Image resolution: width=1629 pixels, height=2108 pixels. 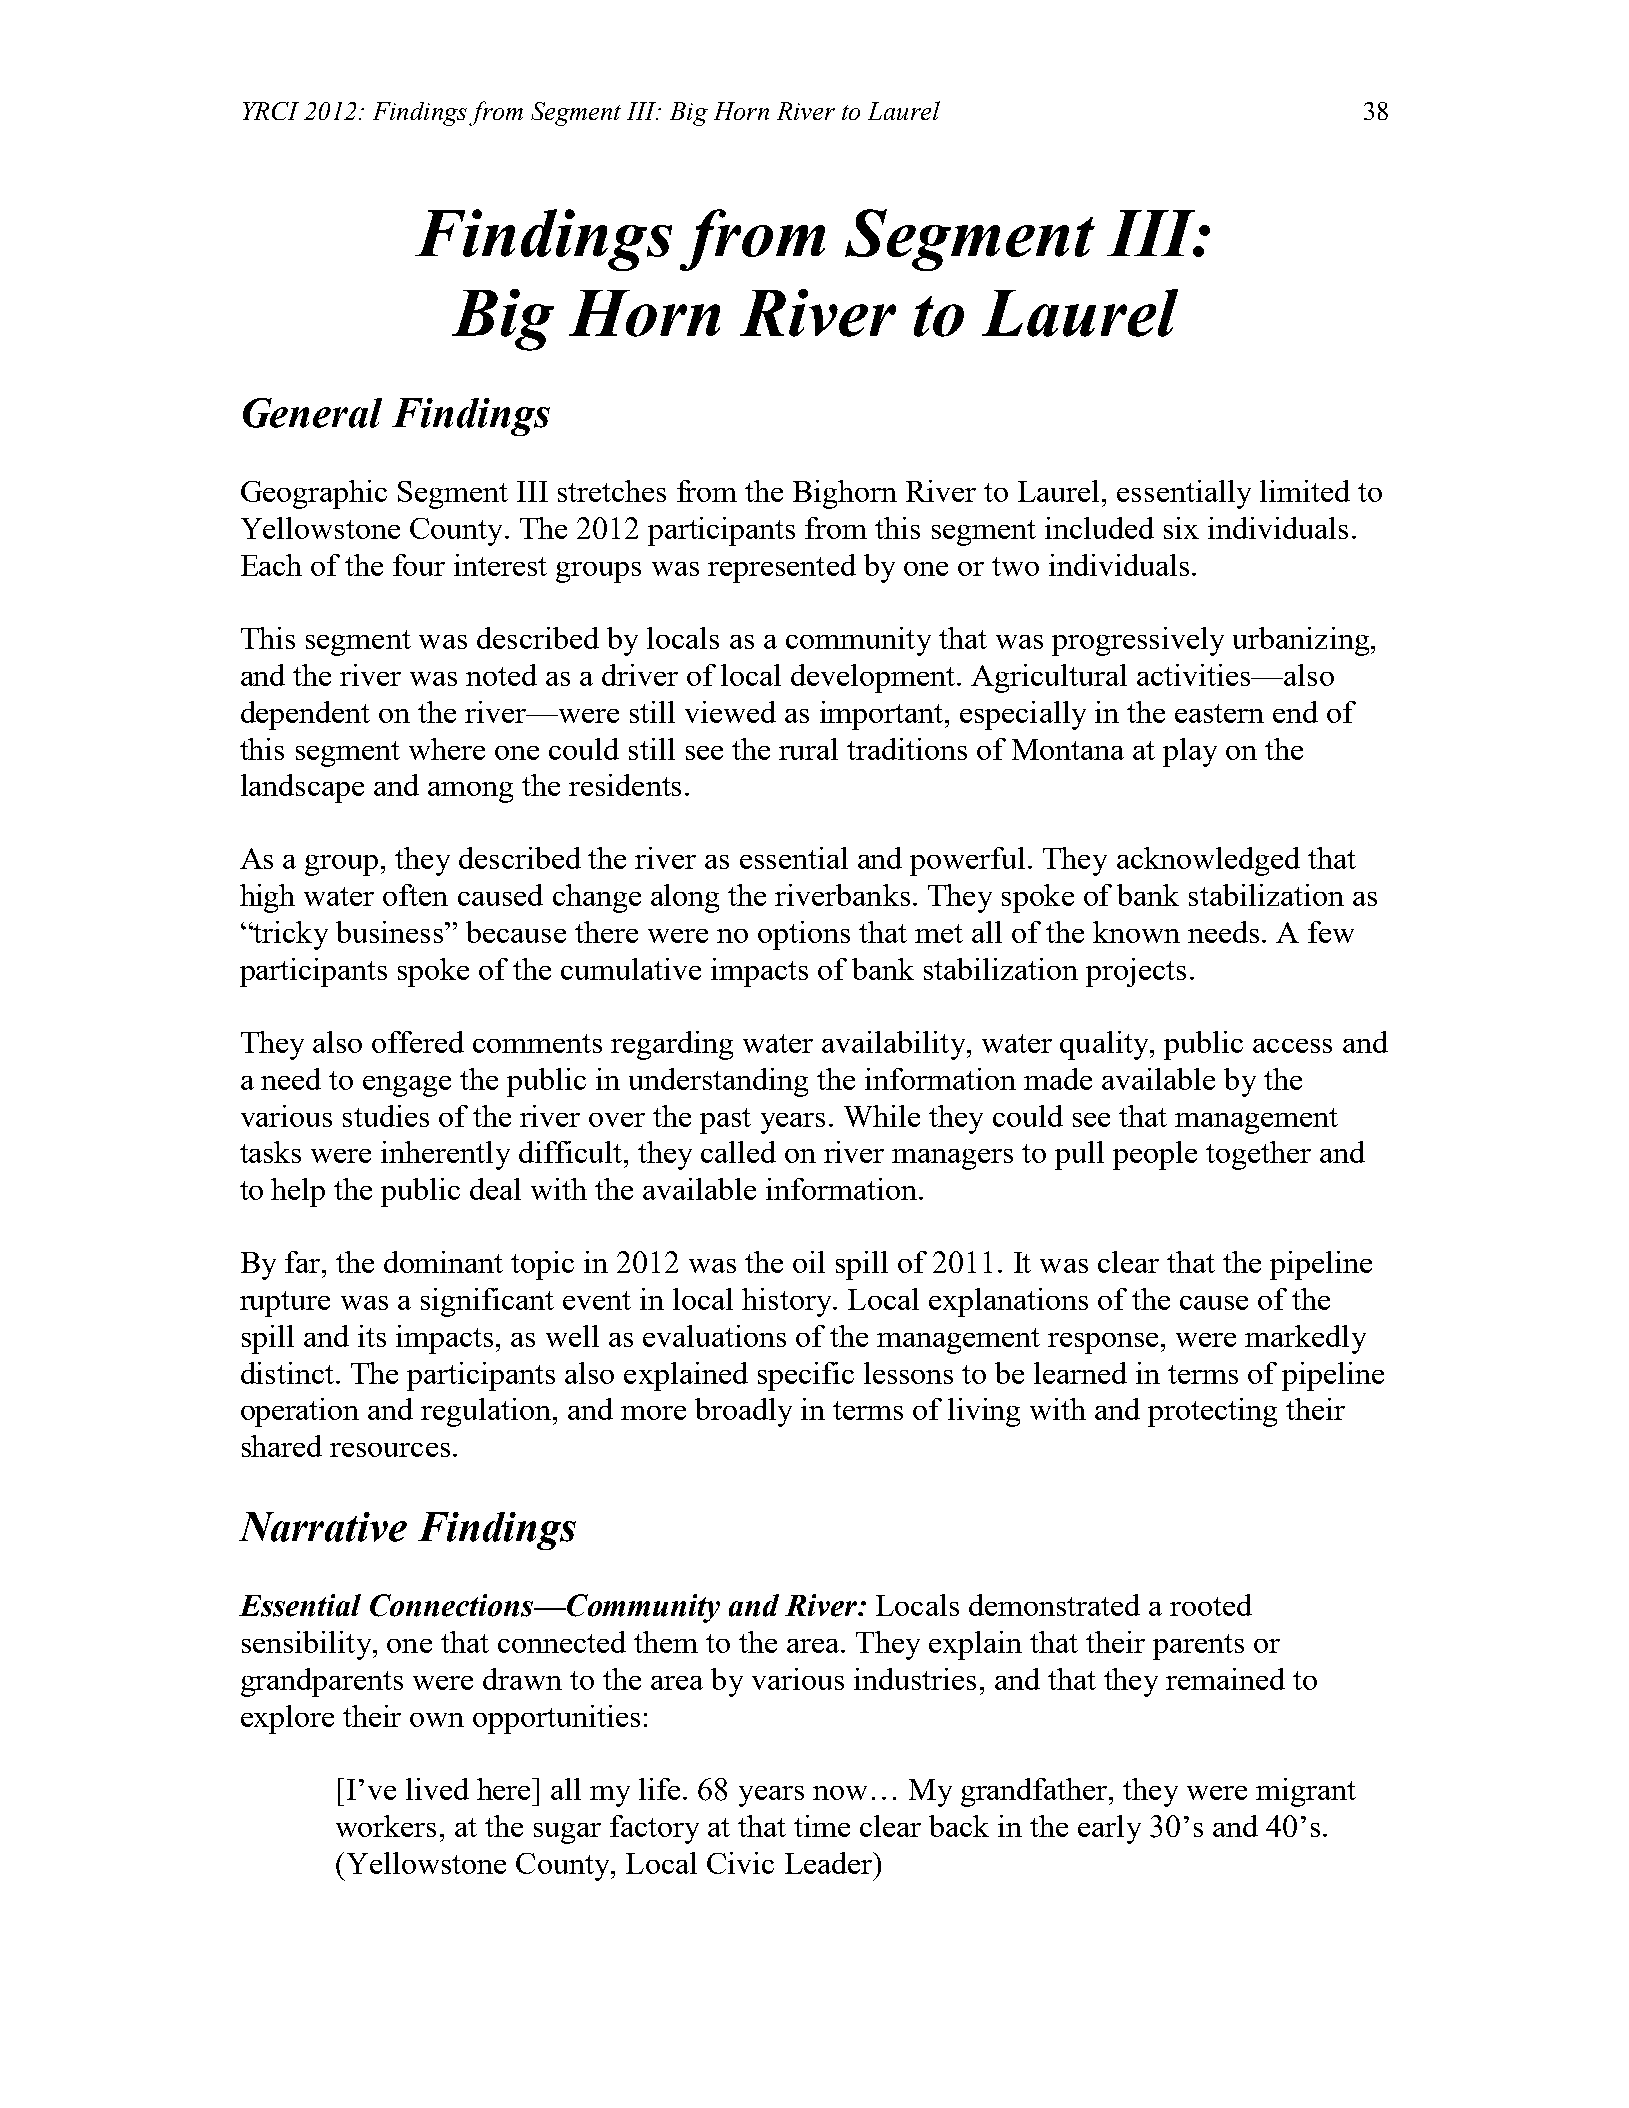 I want to click on acknowledged, so click(x=1208, y=861).
